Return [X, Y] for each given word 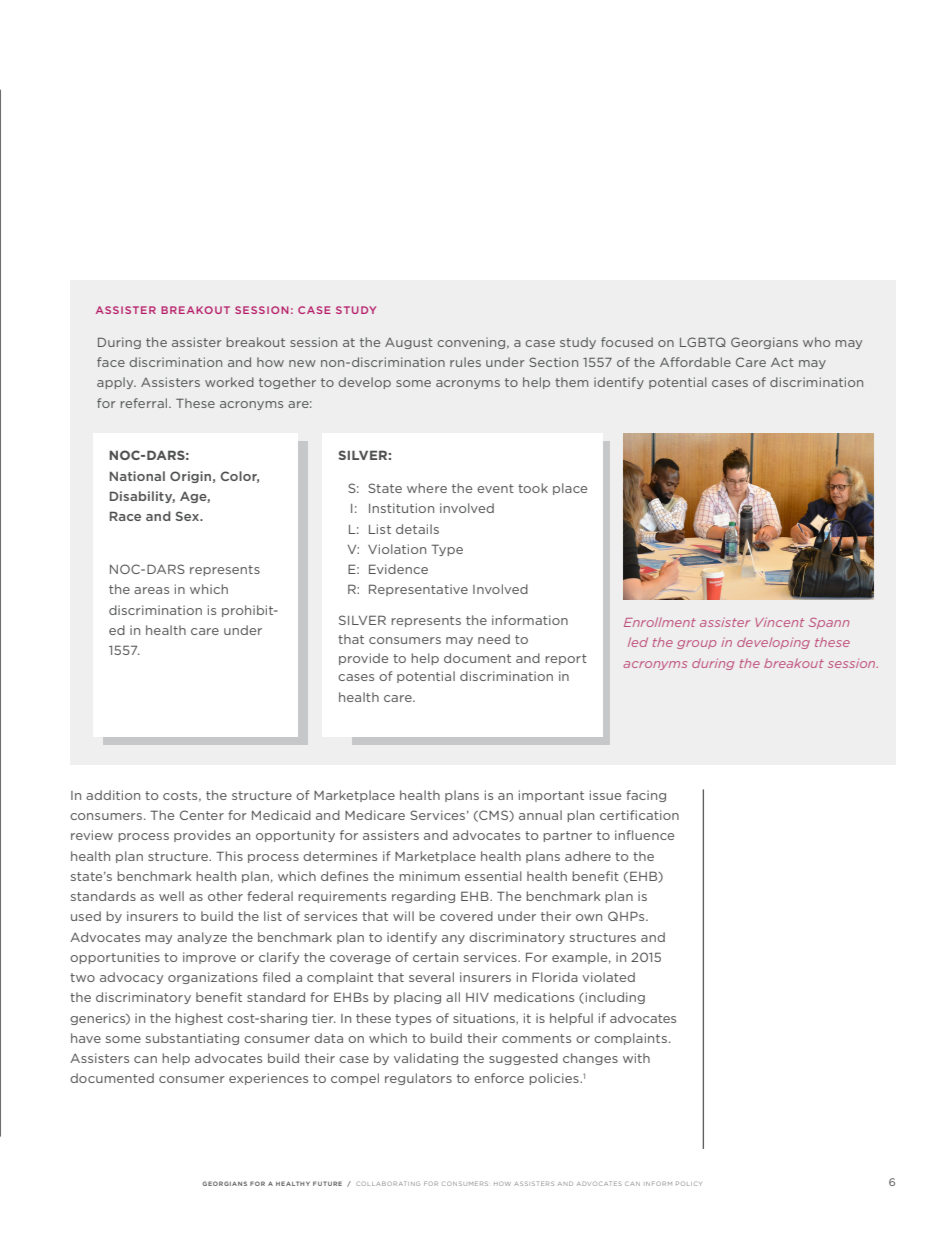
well [171, 896]
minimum [429, 876]
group [696, 644]
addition [113, 795]
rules [465, 362]
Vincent [779, 622]
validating [426, 1059]
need [494, 639]
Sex [189, 516]
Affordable [695, 362]
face [111, 362]
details [417, 529]
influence [644, 835]
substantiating [192, 1039]
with [636, 1058]
